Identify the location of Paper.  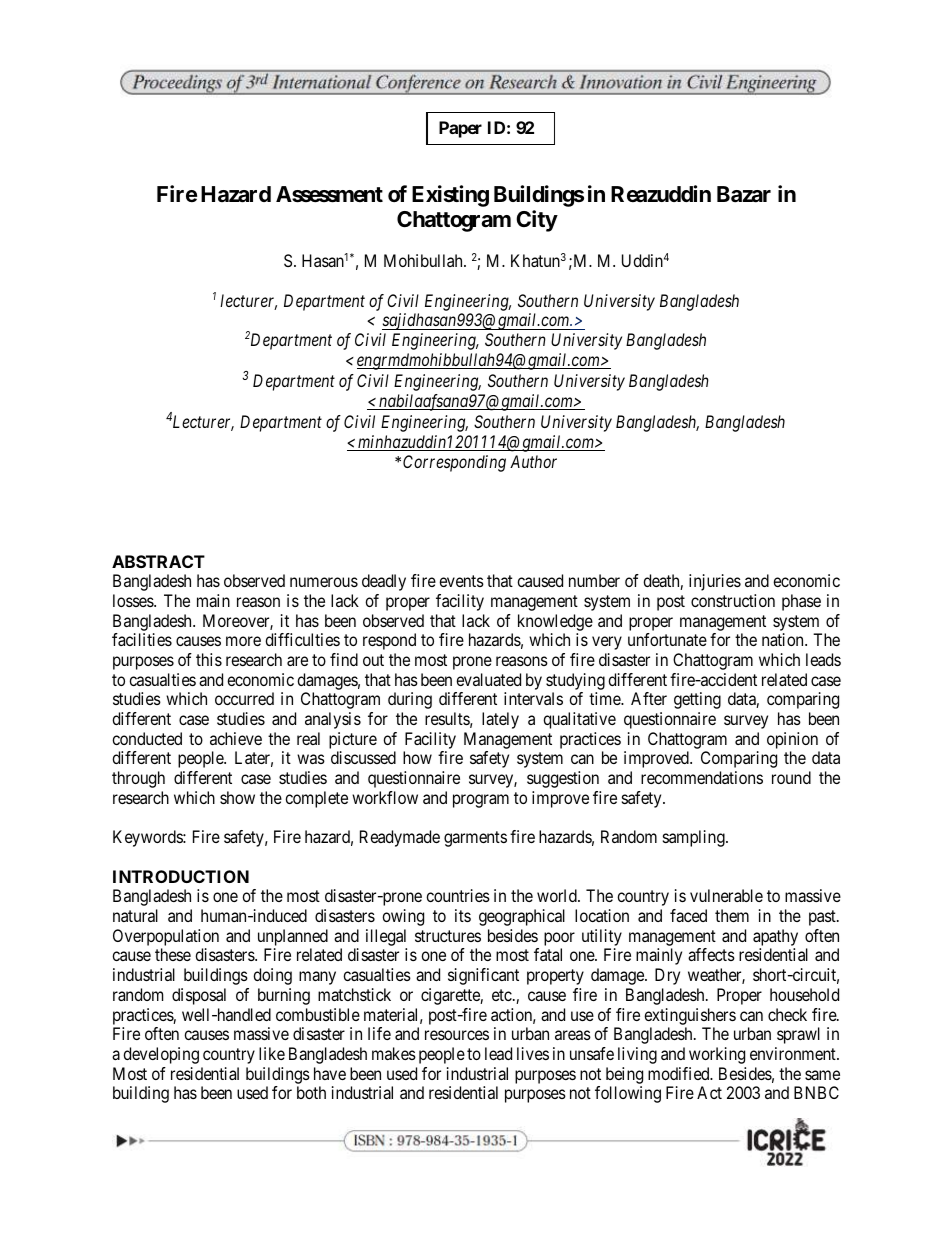
(460, 129).
